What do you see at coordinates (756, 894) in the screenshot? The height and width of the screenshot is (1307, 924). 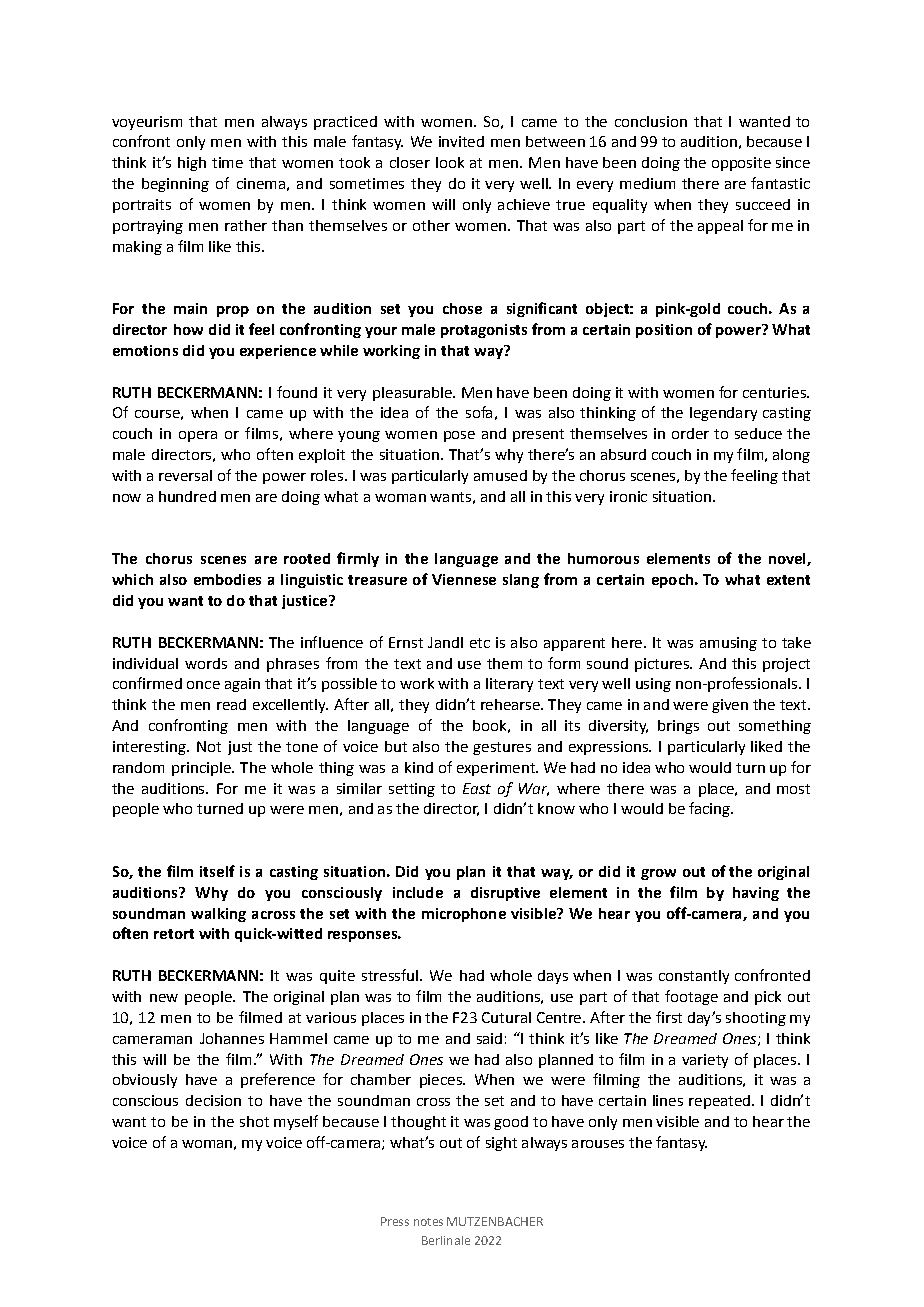 I see `having` at bounding box center [756, 894].
